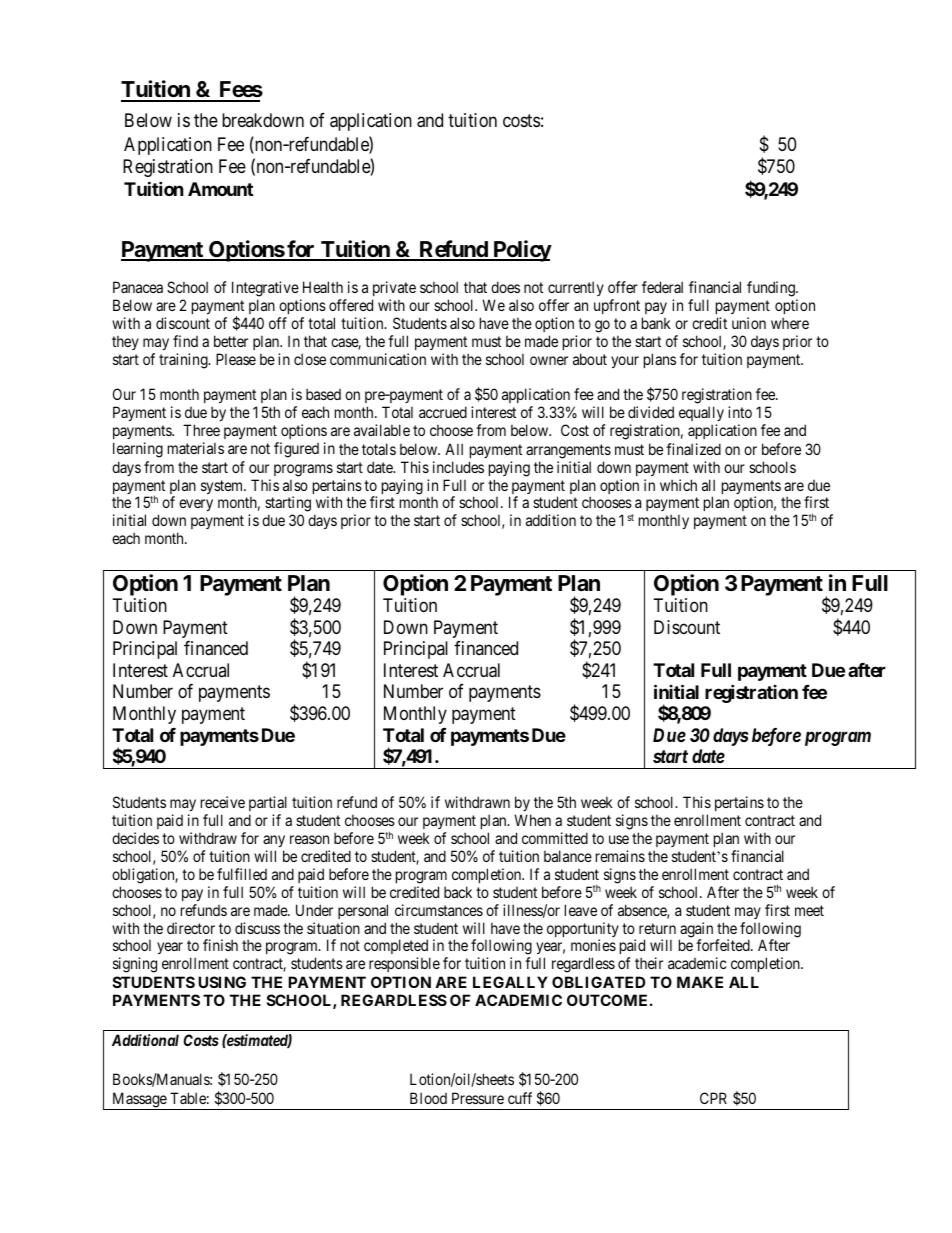 The image size is (952, 1233). What do you see at coordinates (772, 289) in the image?
I see `funding` at bounding box center [772, 289].
